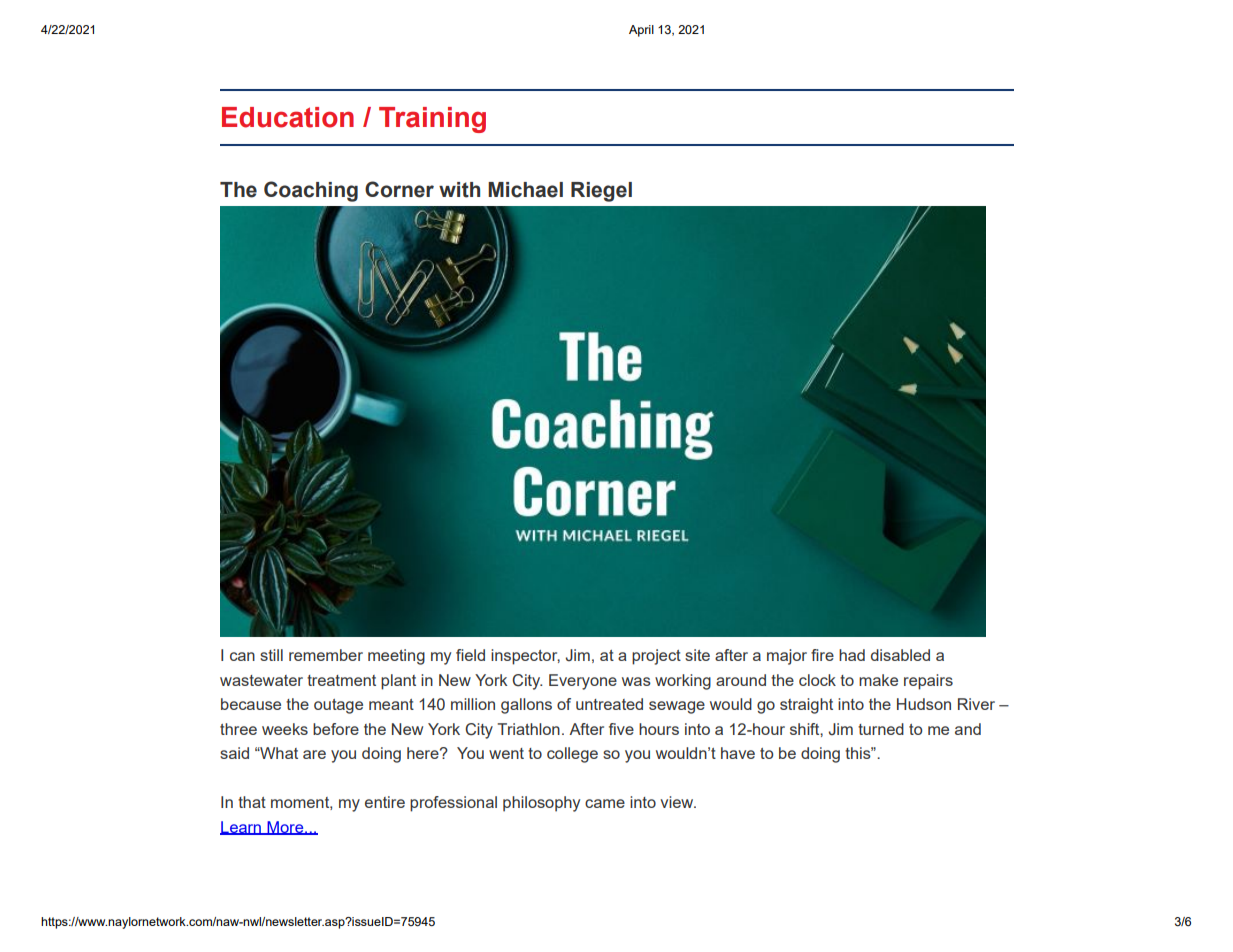 The image size is (1233, 952). Describe the element at coordinates (385, 802) in the image. I see `entire` at that location.
